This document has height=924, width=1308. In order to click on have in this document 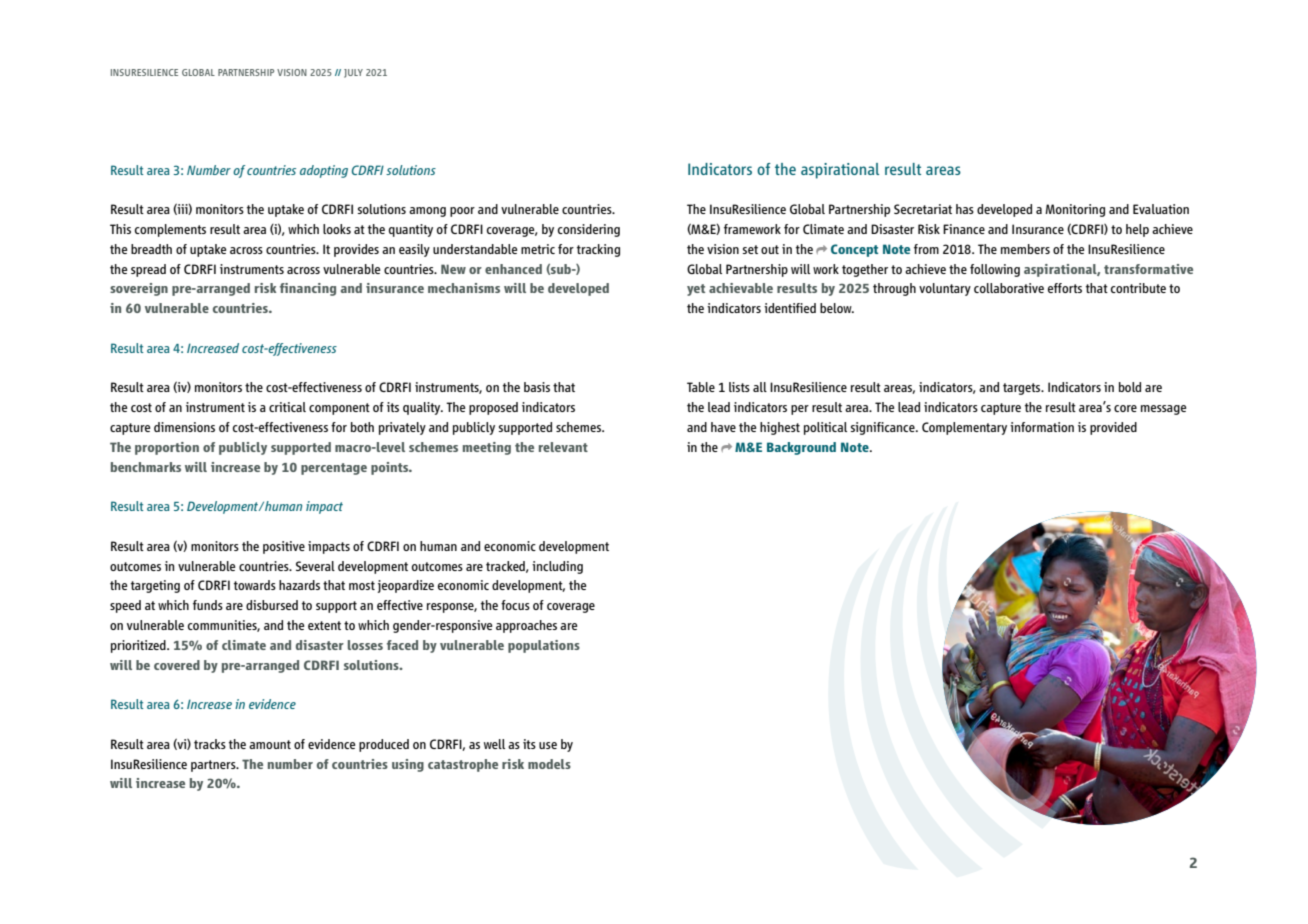, I will do `click(723, 427)`.
